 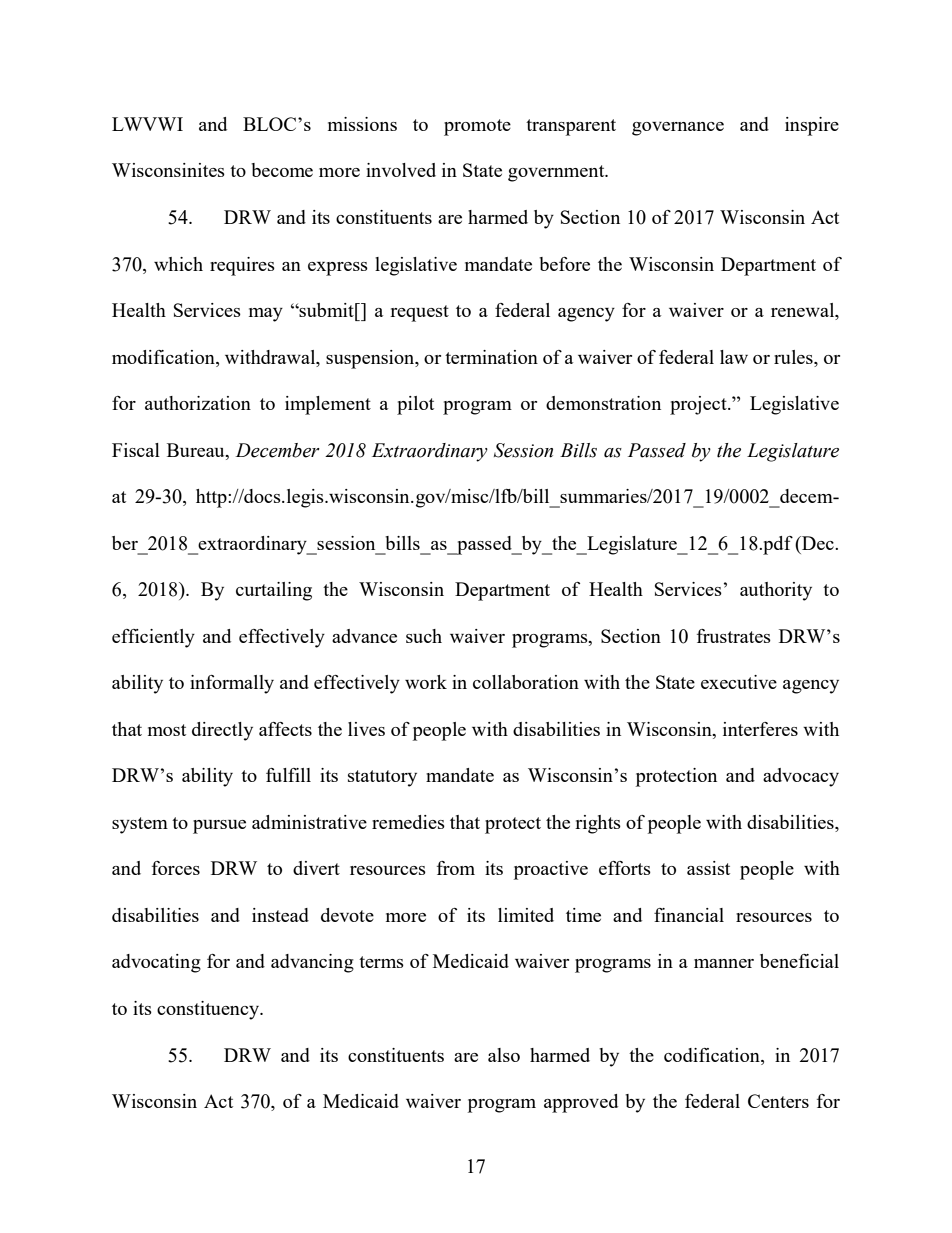 What do you see at coordinates (678, 129) in the screenshot?
I see `governance` at bounding box center [678, 129].
